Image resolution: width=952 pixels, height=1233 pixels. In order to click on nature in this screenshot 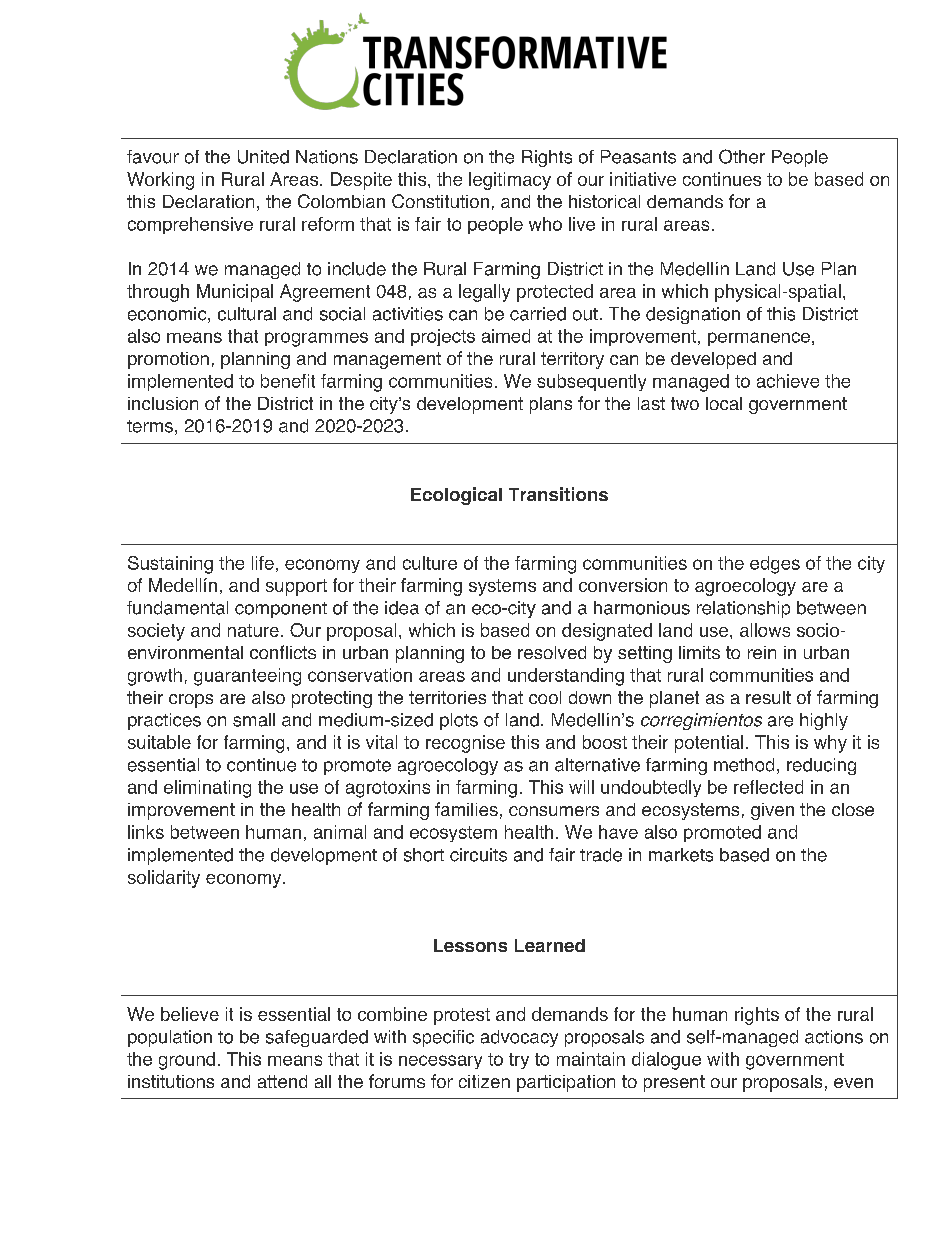, I will do `click(253, 630)`.
